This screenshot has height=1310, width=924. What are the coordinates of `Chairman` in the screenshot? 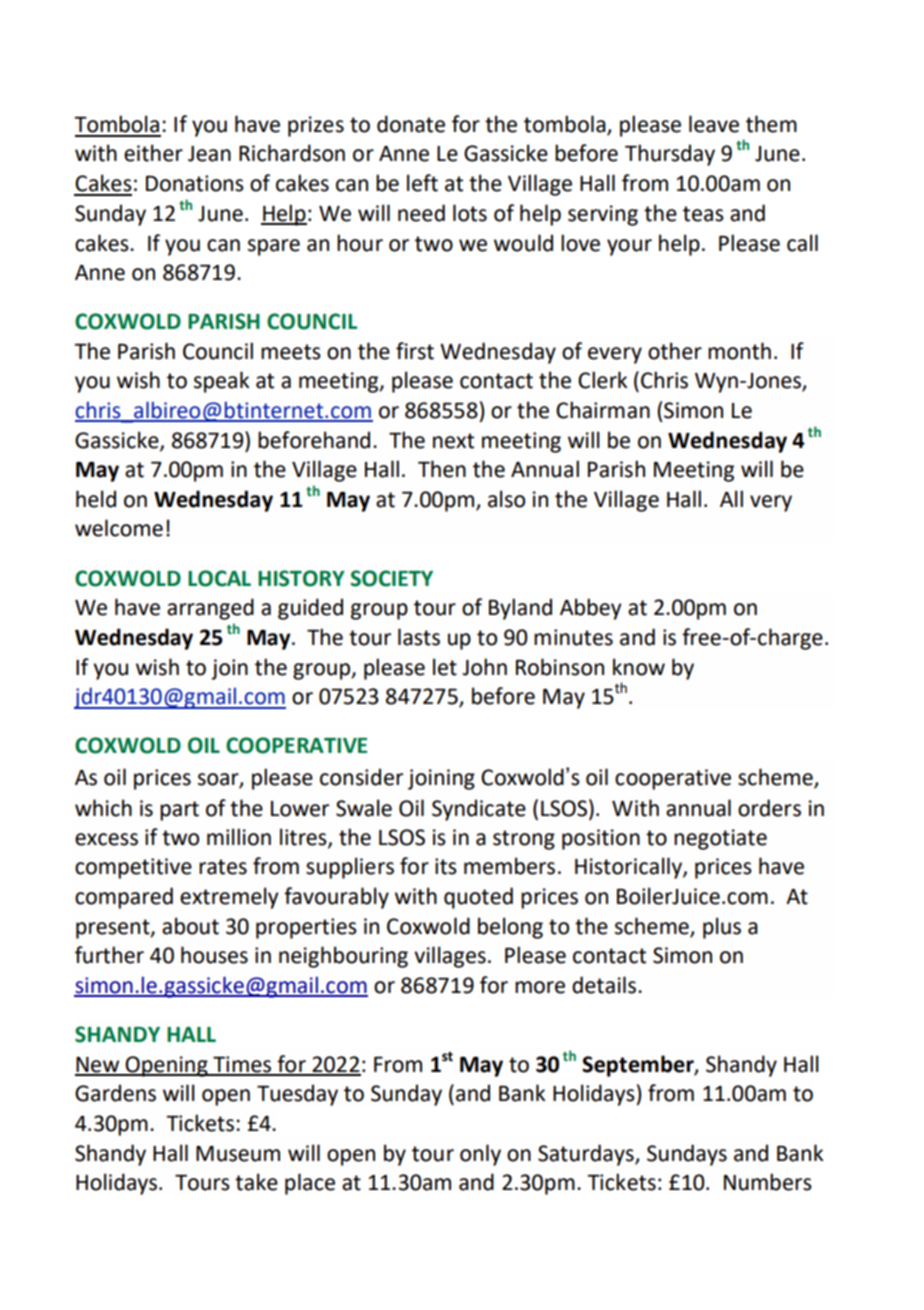 It's located at (603, 410).
